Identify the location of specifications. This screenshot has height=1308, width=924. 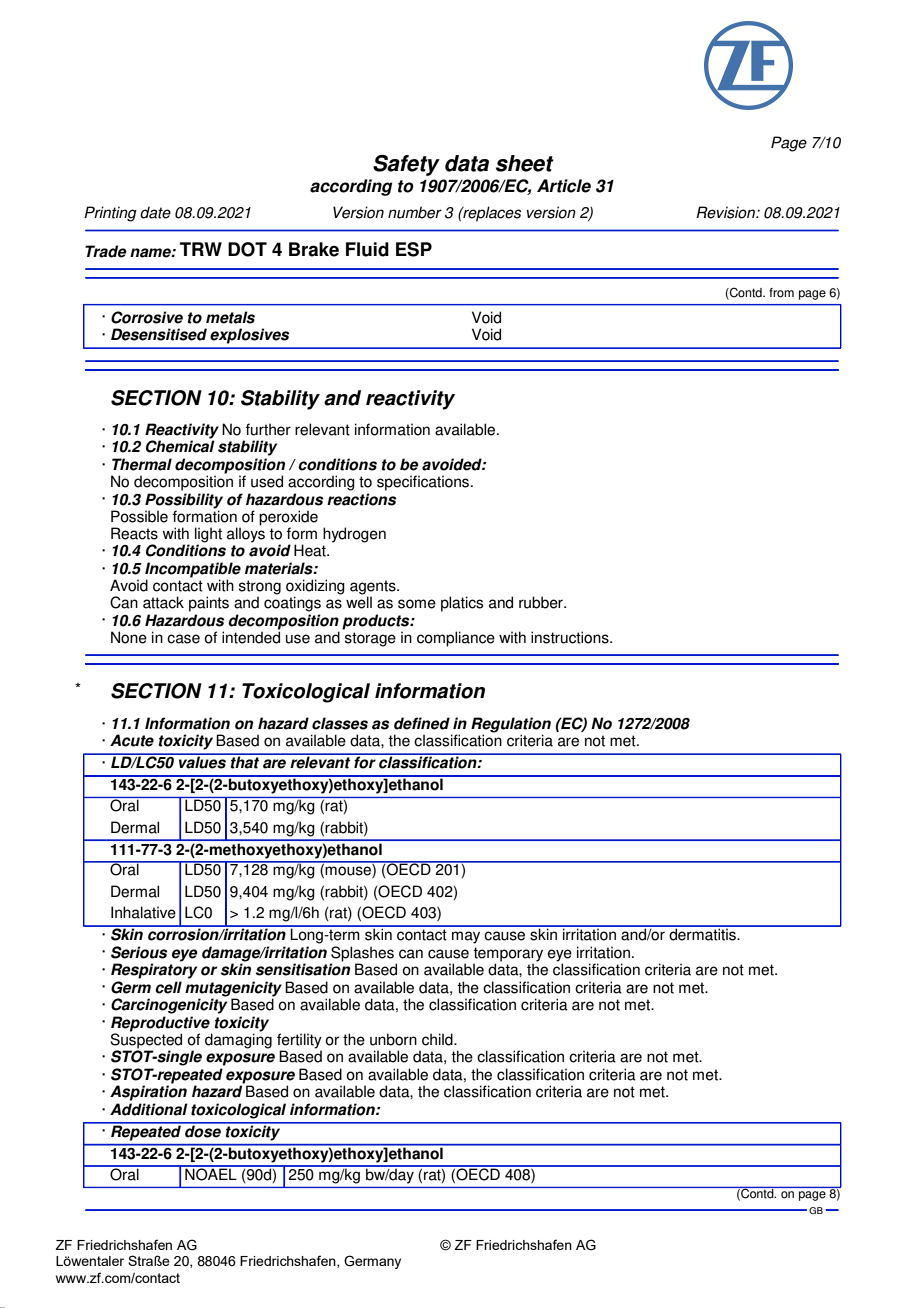
(424, 483).
